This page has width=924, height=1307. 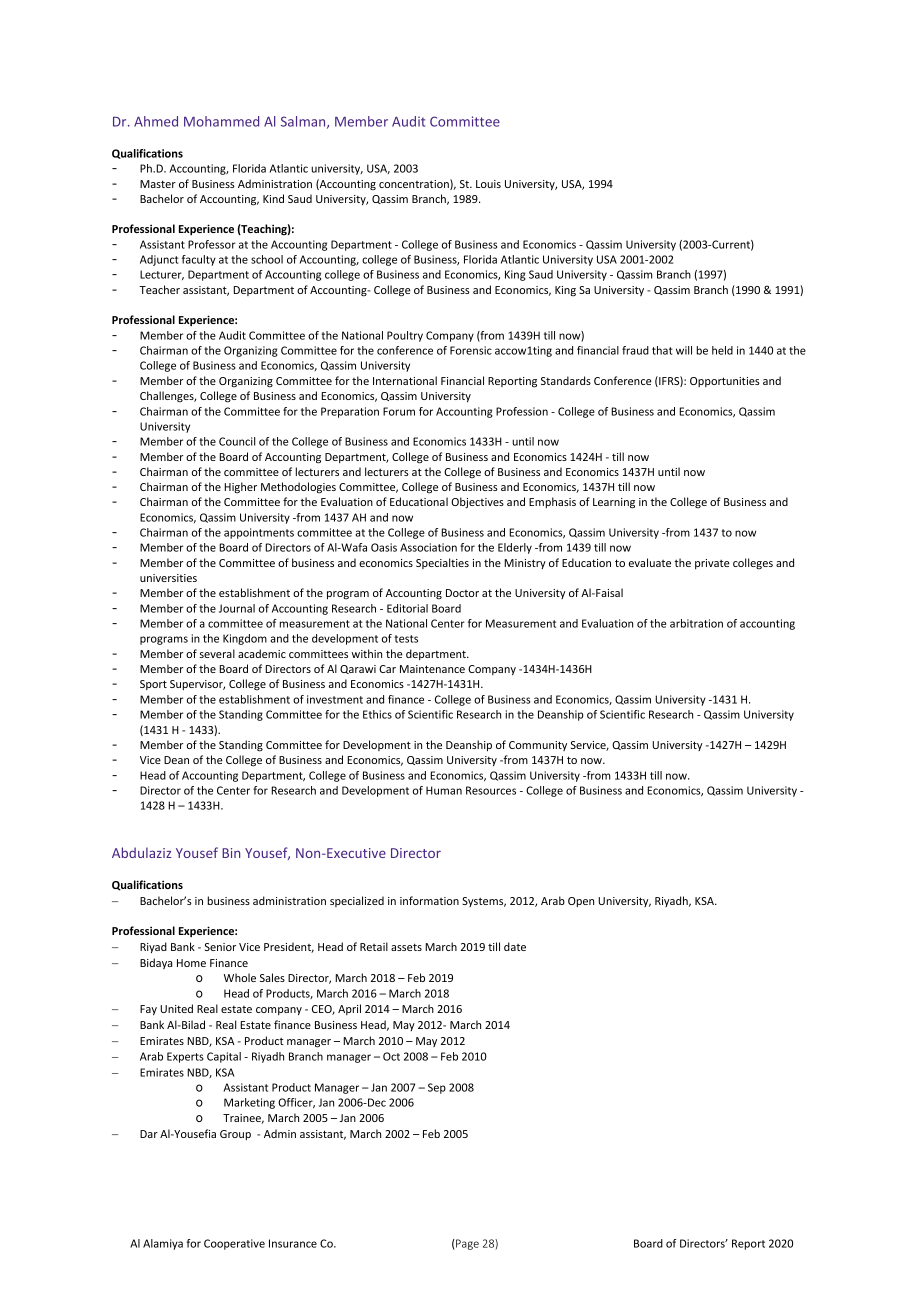 What do you see at coordinates (240, 977) in the page?
I see `Whole` at bounding box center [240, 977].
